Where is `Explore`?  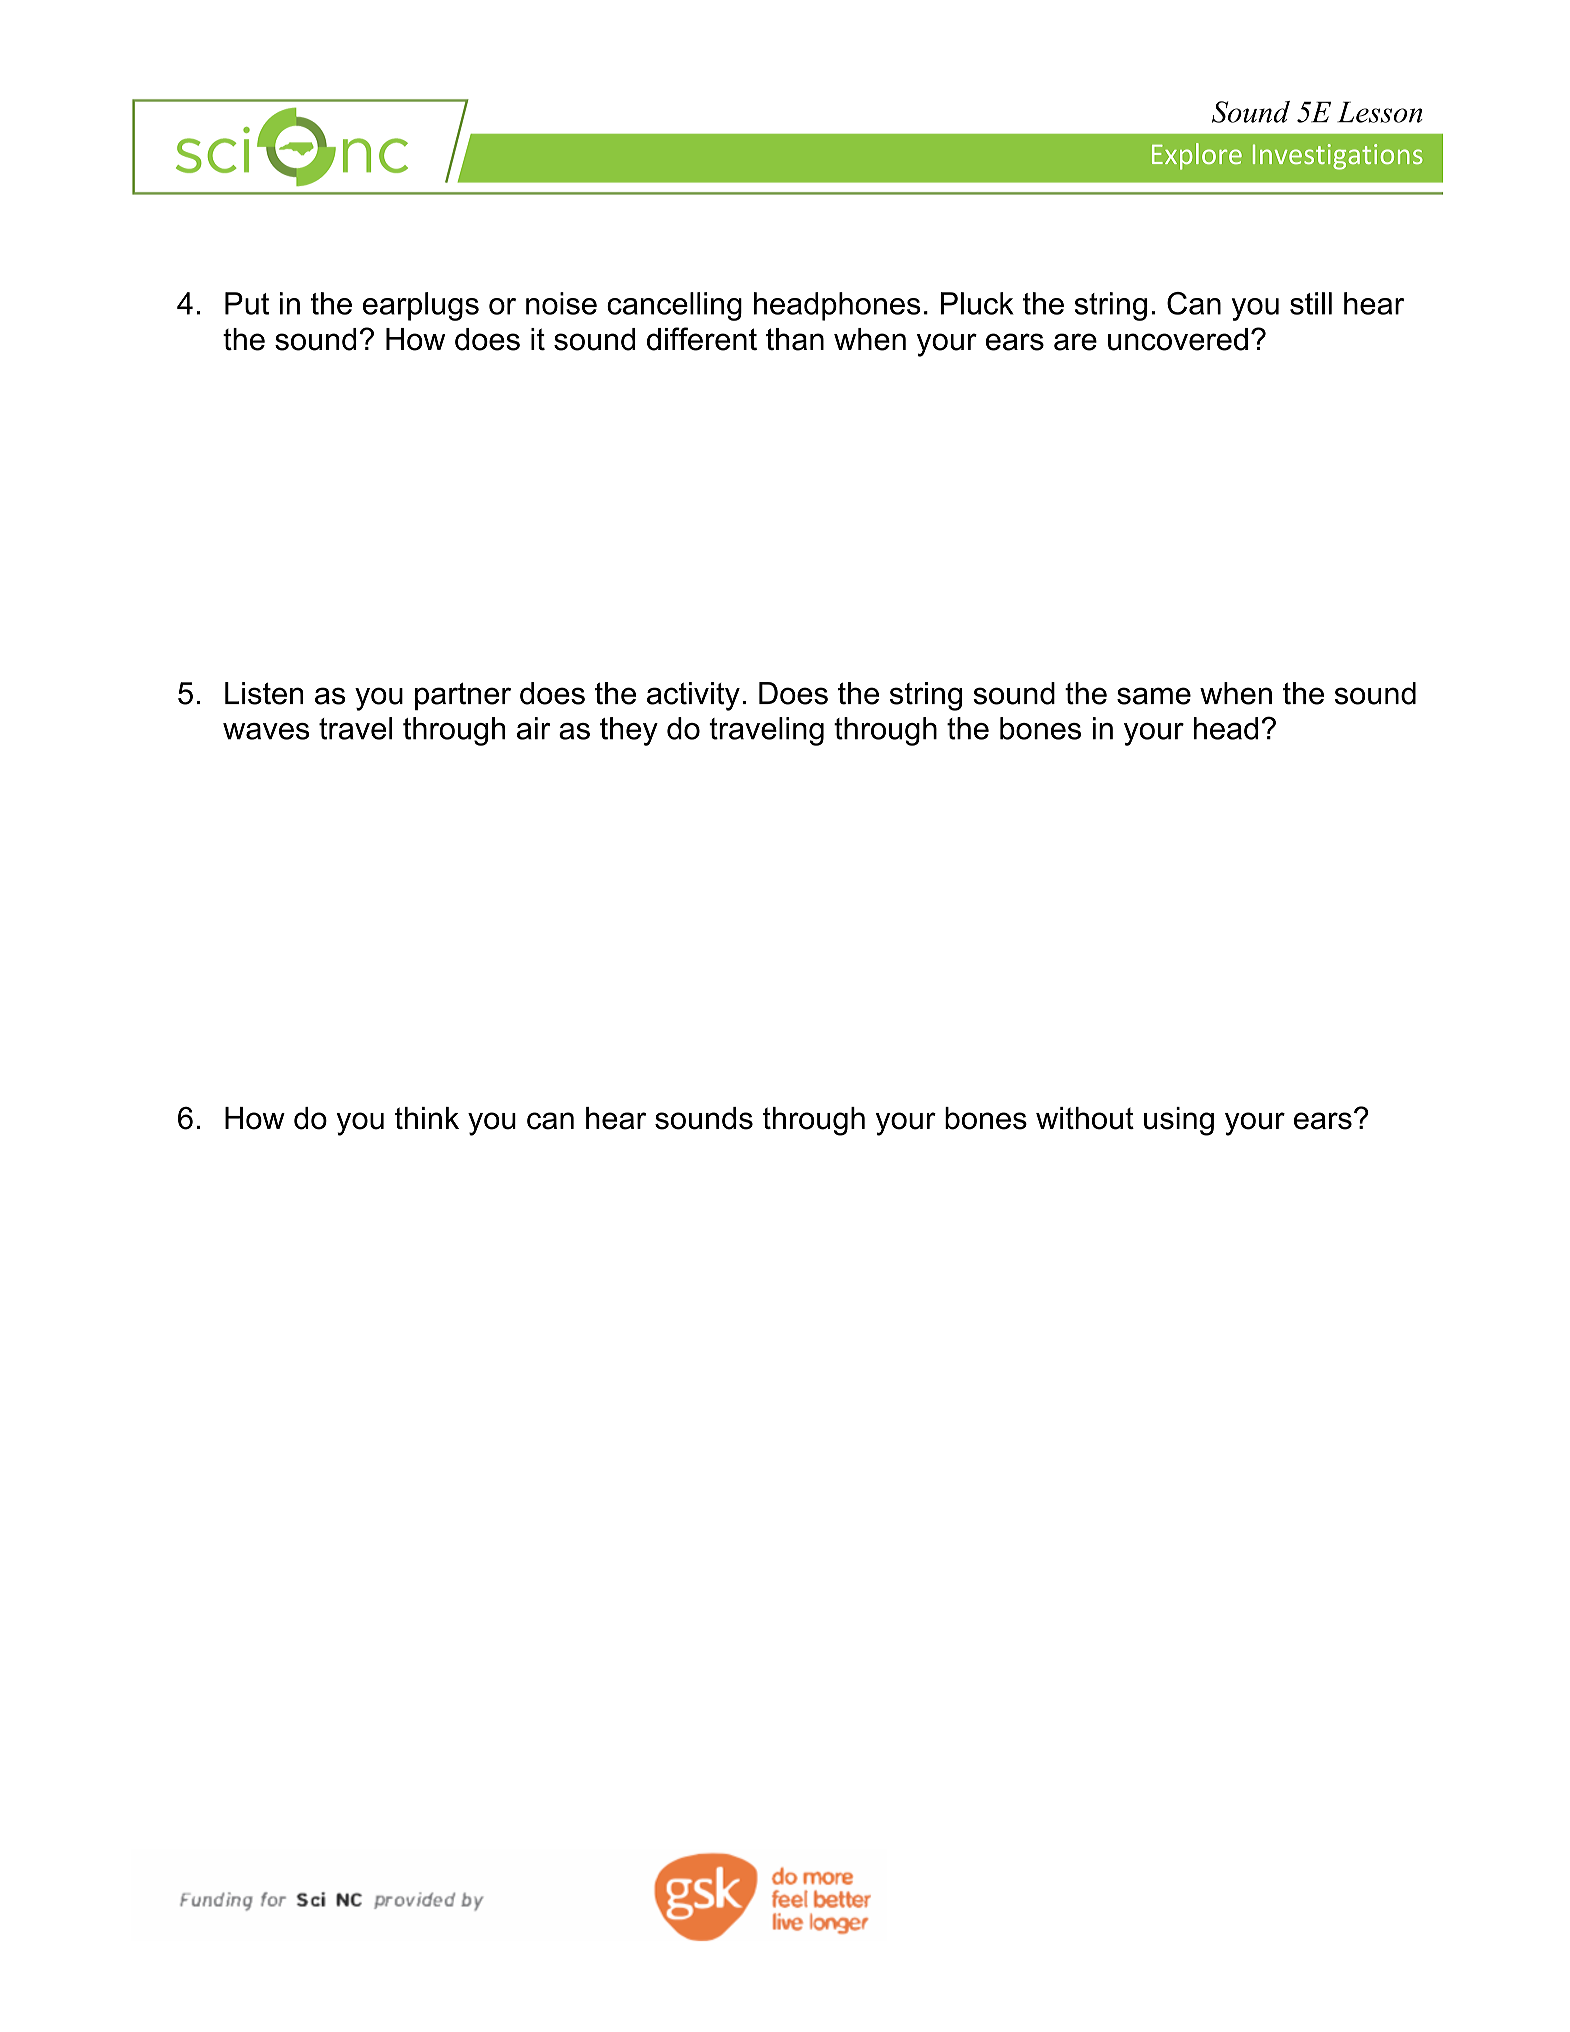
Explore is located at coordinates (1197, 156).
